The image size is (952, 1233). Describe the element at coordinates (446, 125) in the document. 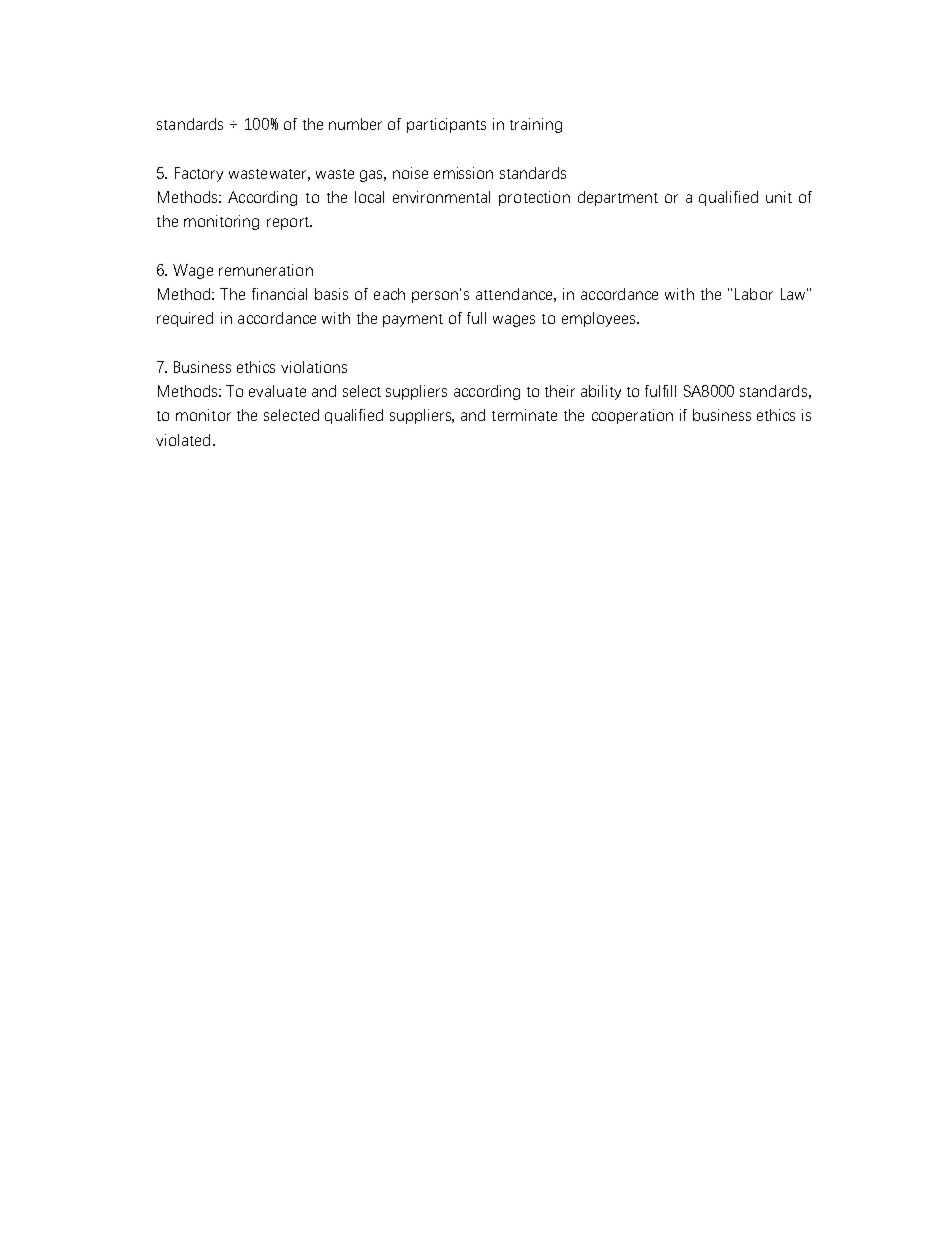

I see `participants` at that location.
